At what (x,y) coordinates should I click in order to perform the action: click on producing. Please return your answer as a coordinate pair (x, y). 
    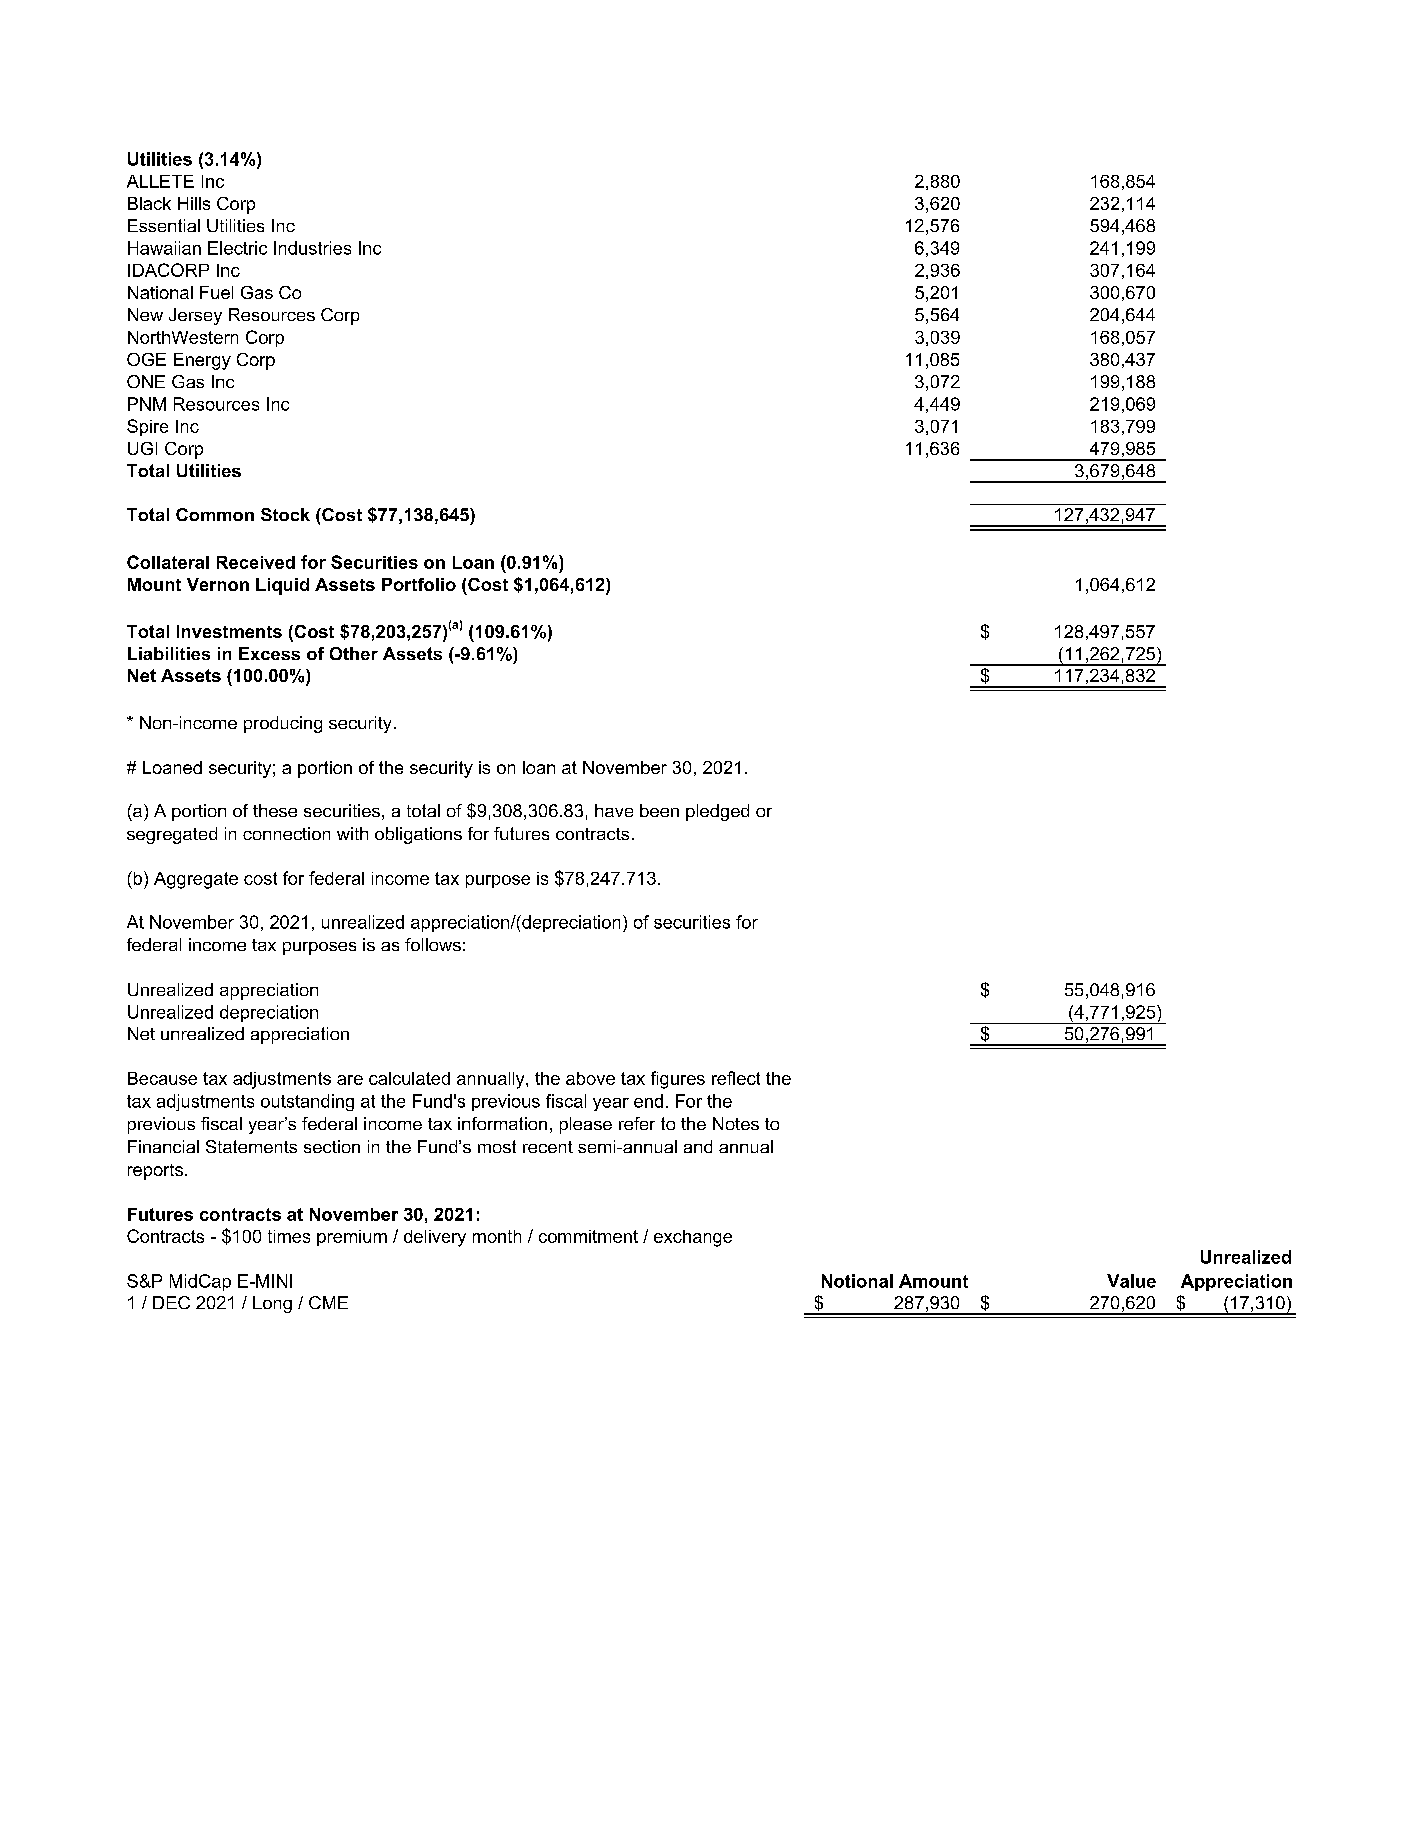
    Looking at the image, I should click on (283, 724).
